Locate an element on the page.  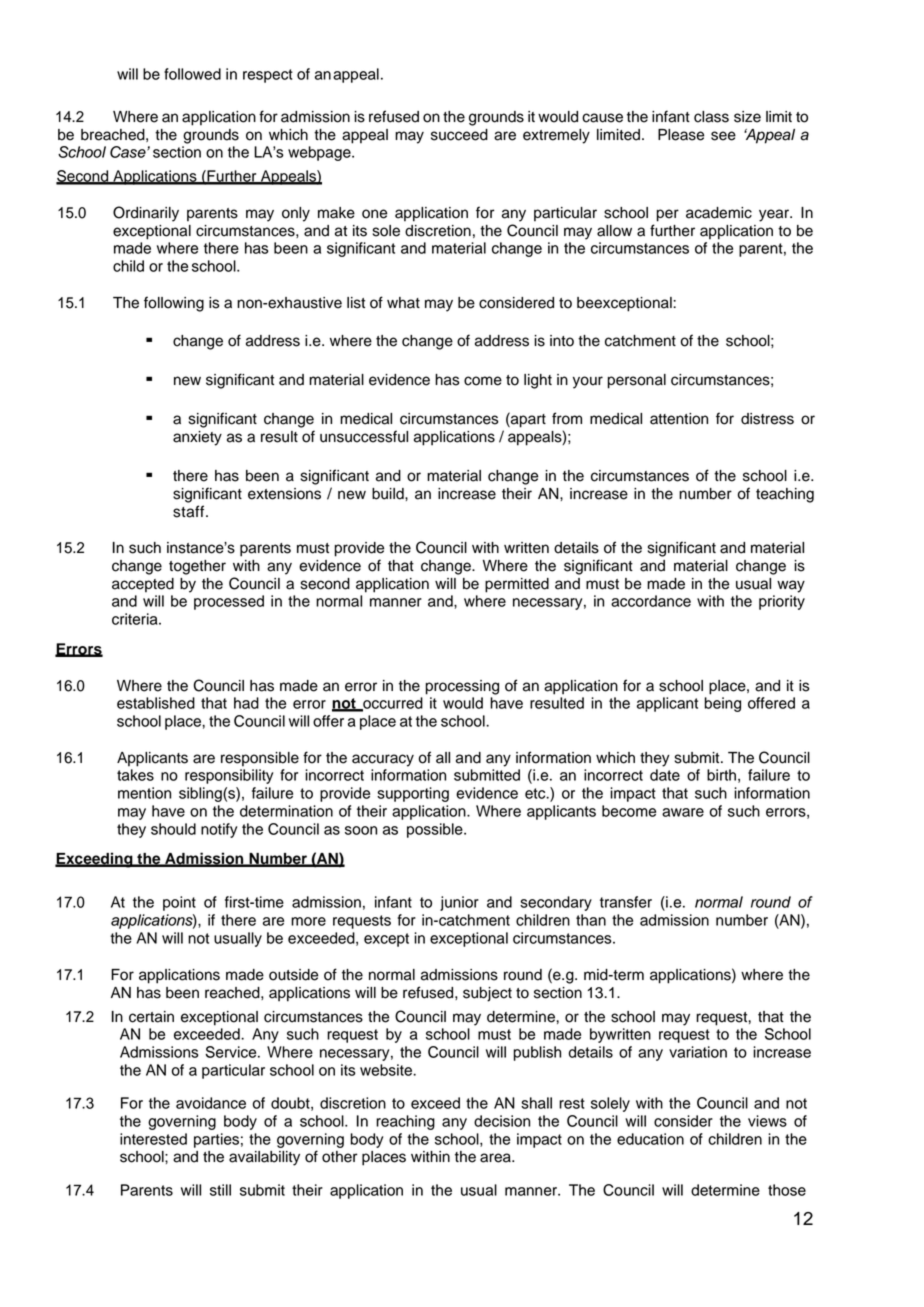
followed is located at coordinates (192, 74).
